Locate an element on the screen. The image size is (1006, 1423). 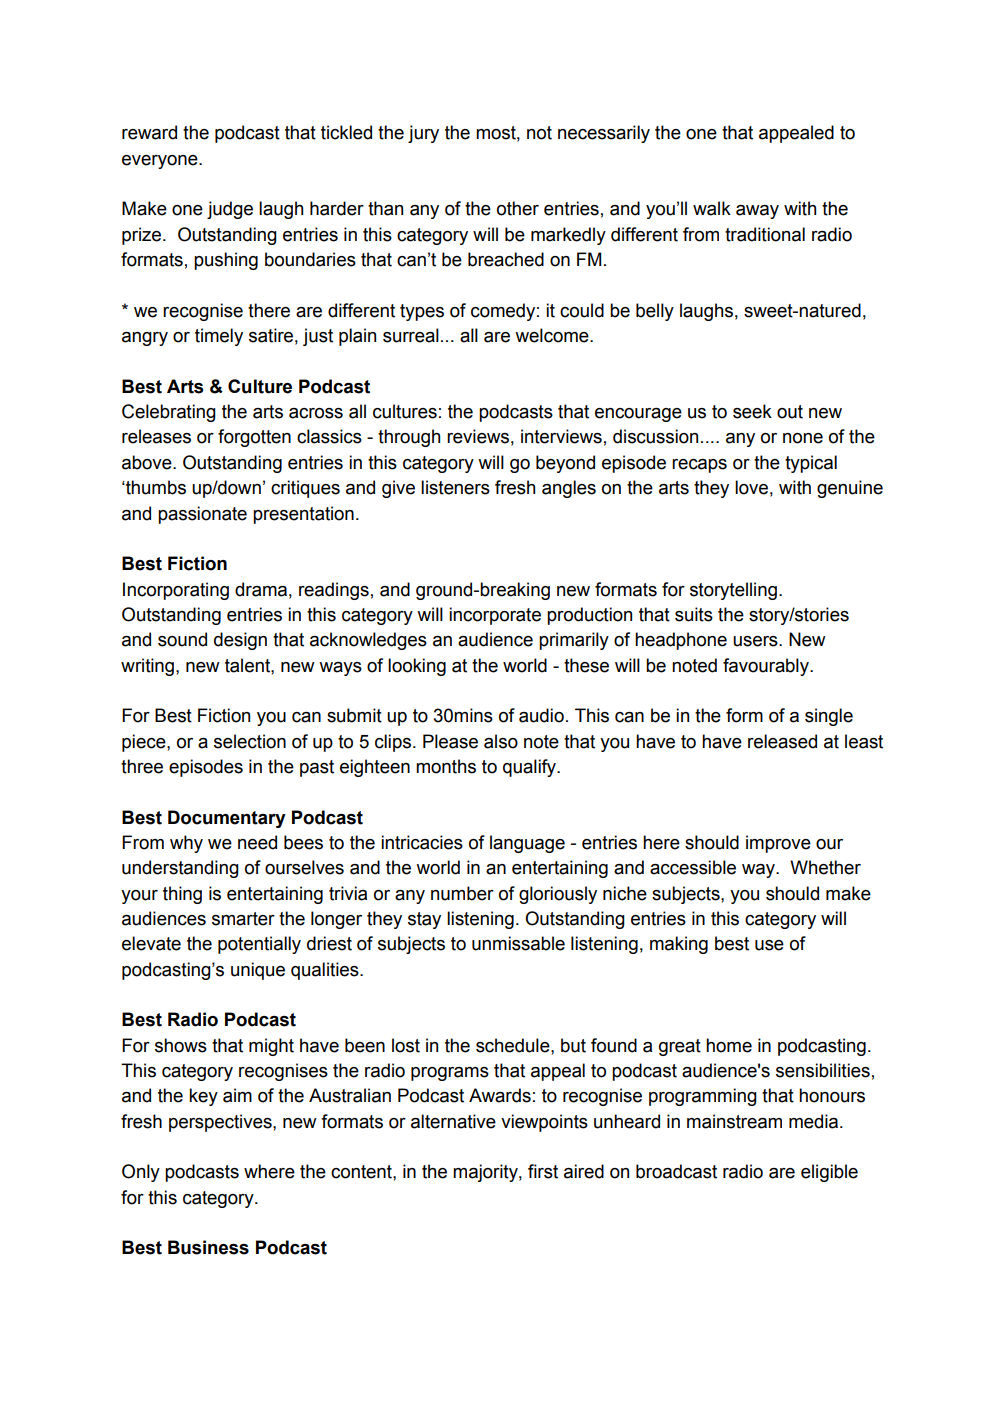
judge is located at coordinates (230, 210).
